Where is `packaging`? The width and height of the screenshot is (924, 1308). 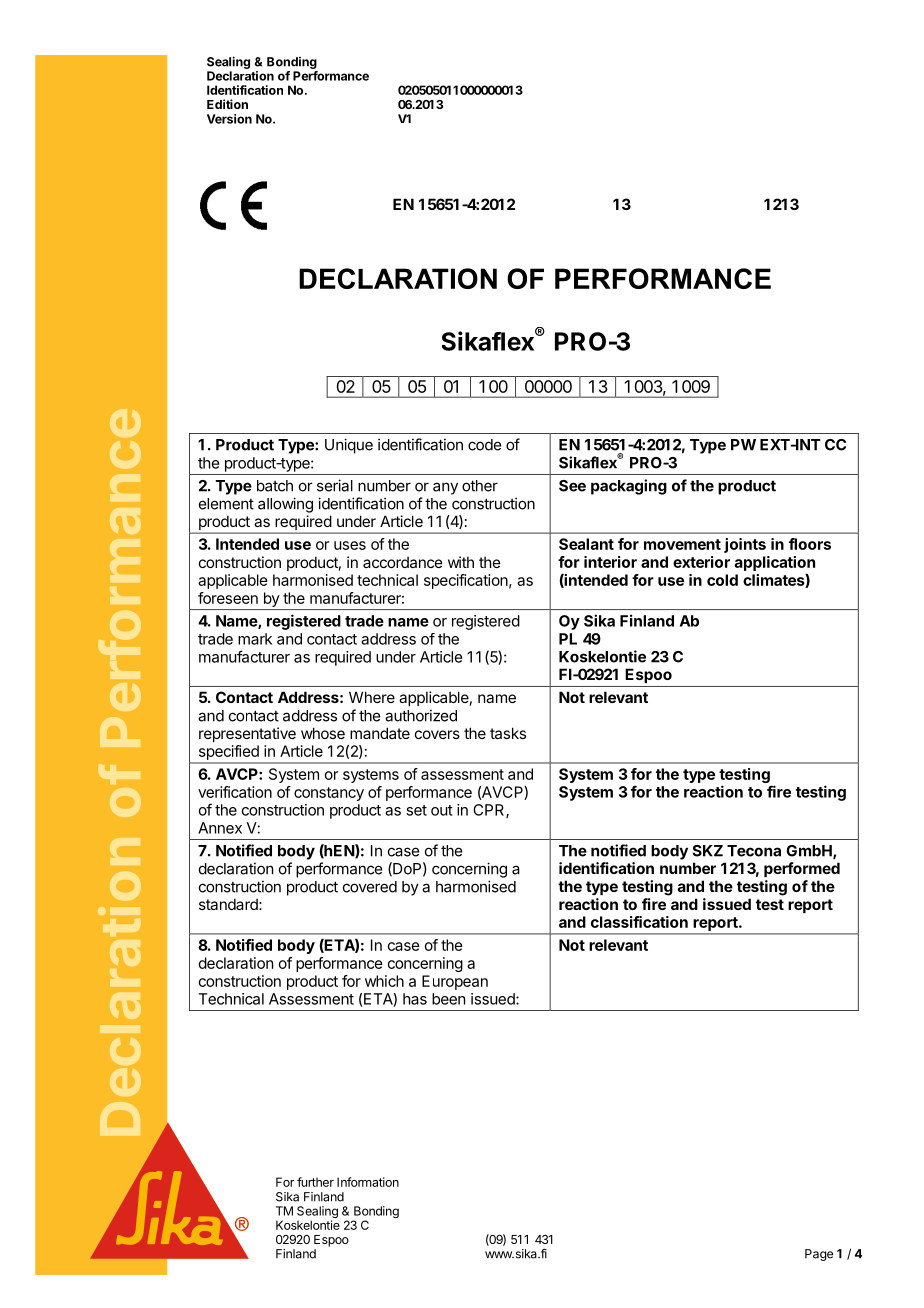 packaging is located at coordinates (629, 487).
